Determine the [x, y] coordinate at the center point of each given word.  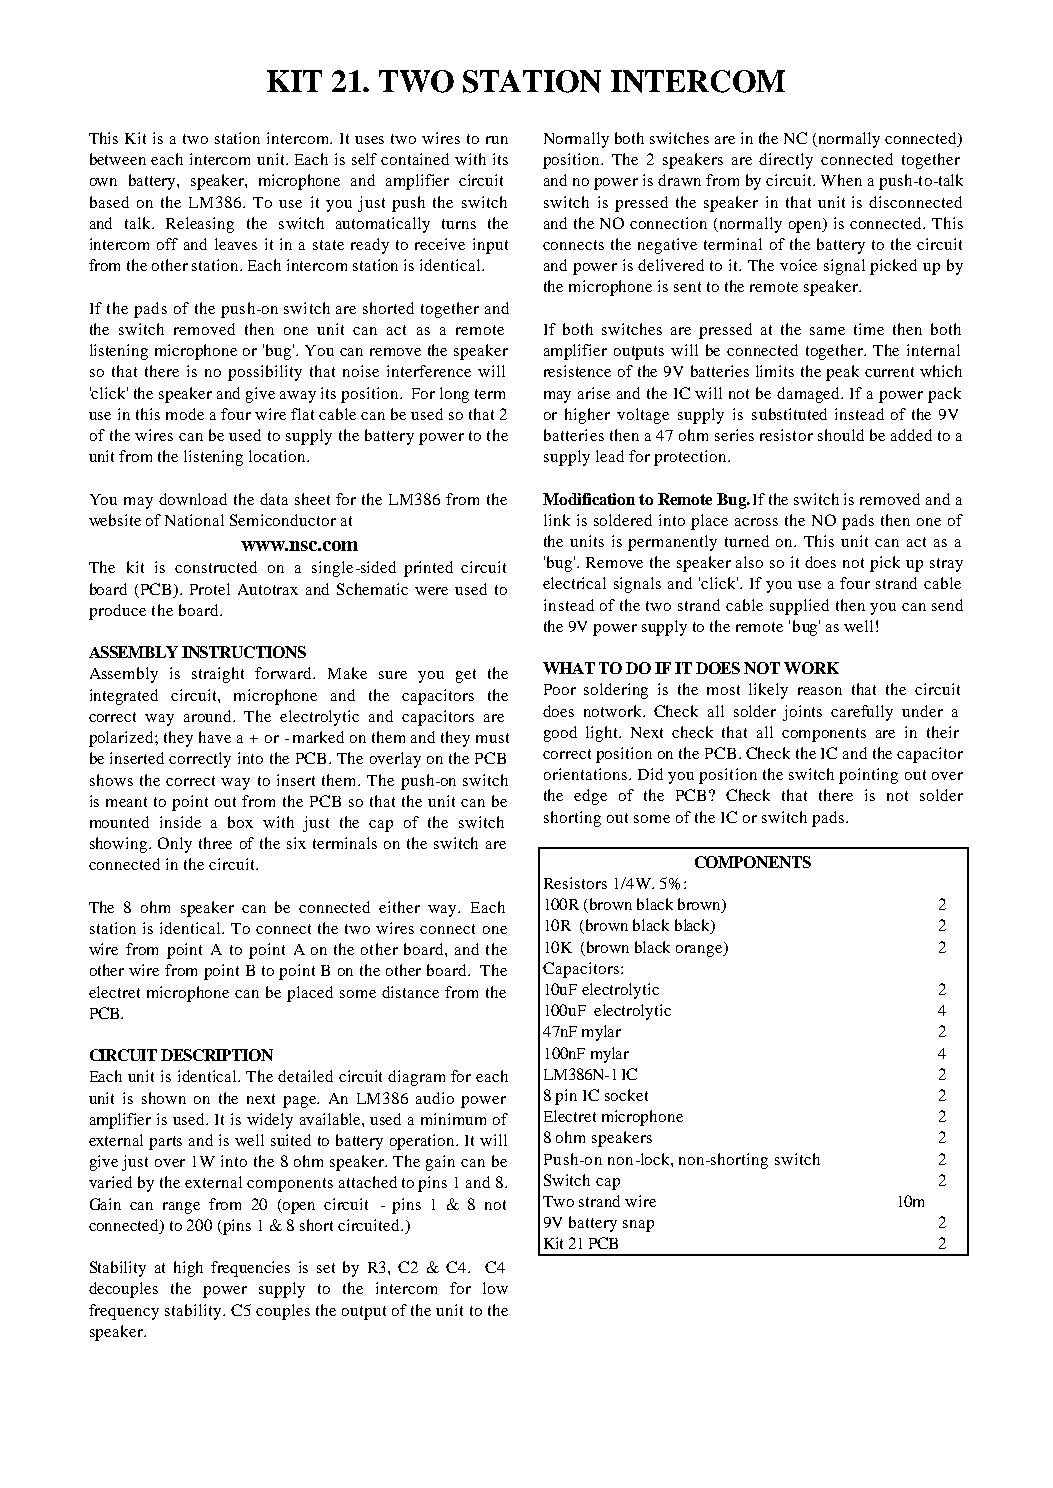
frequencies [250, 1269]
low [495, 1288]
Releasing [200, 225]
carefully [862, 713]
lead [610, 456]
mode [185, 414]
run [497, 140]
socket [626, 1095]
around [209, 716]
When [841, 180]
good [560, 734]
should [841, 435]
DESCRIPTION [217, 1055]
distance [410, 992]
